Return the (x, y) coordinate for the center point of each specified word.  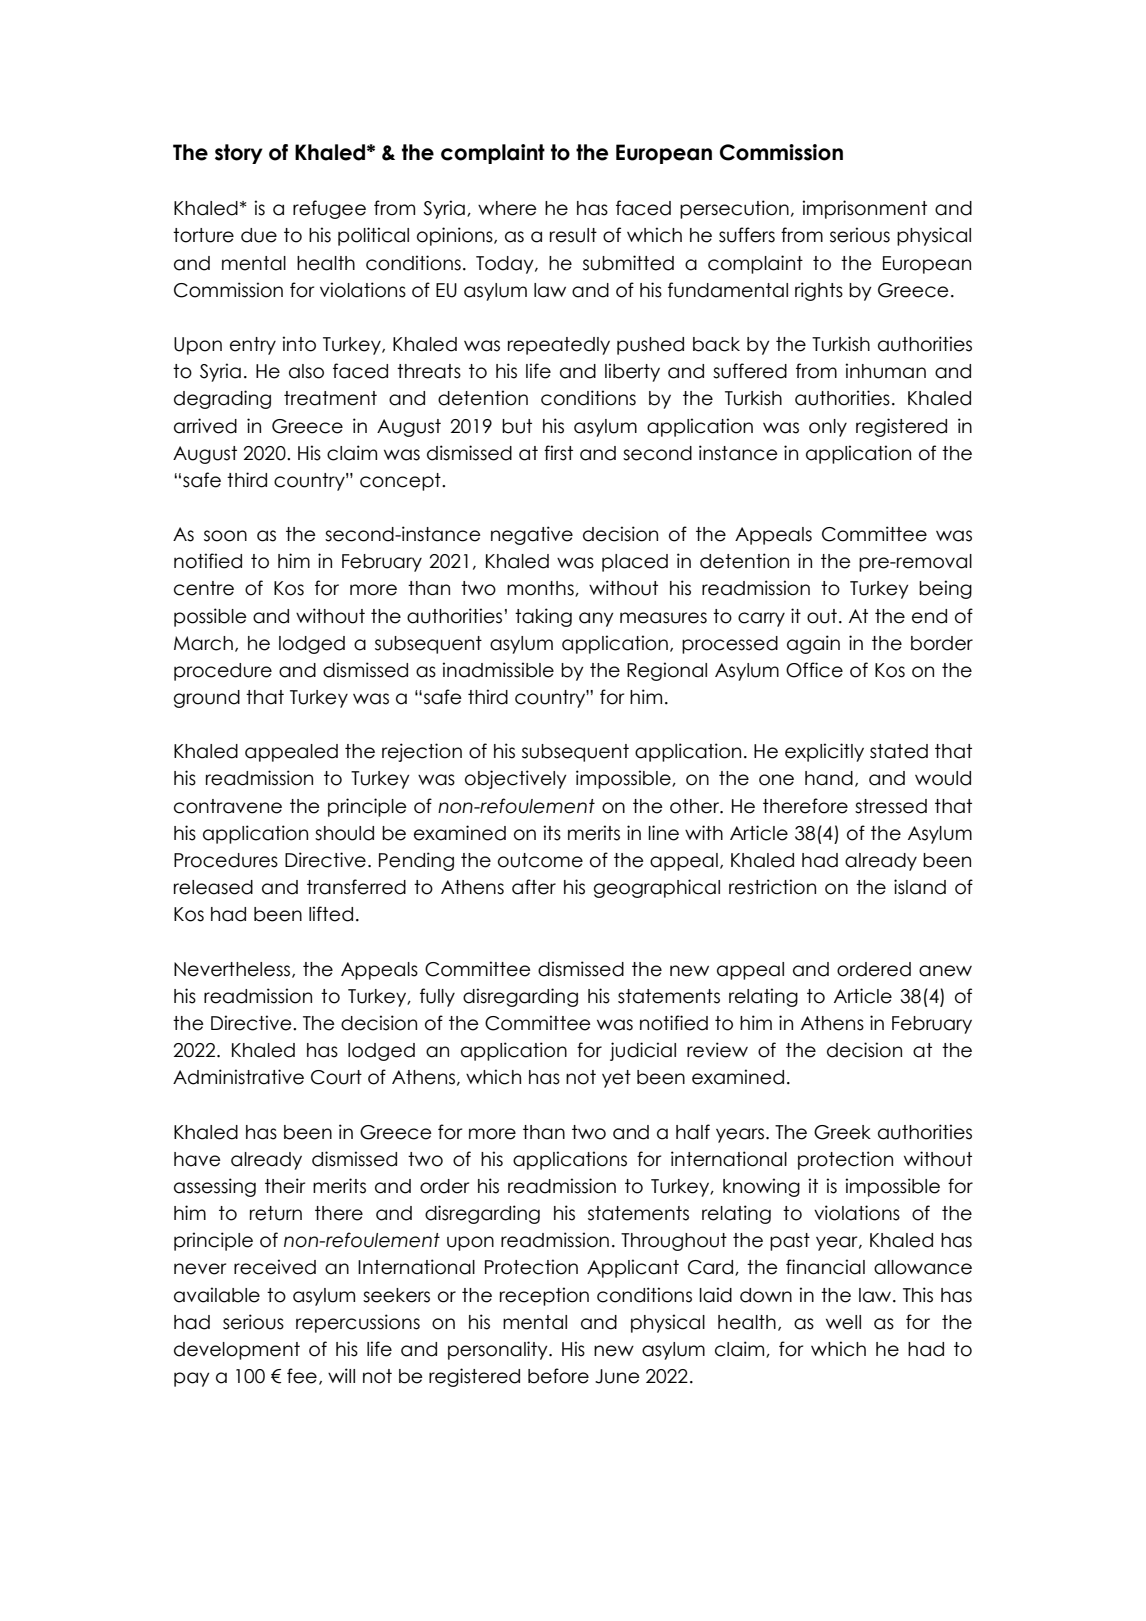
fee (302, 1376)
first (558, 453)
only (828, 428)
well (843, 1322)
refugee (329, 209)
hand (829, 778)
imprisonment (864, 209)
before (558, 1376)
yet (616, 1079)
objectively (516, 779)
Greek (842, 1132)
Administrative (238, 1077)
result (573, 235)
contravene (228, 806)
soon (225, 536)
